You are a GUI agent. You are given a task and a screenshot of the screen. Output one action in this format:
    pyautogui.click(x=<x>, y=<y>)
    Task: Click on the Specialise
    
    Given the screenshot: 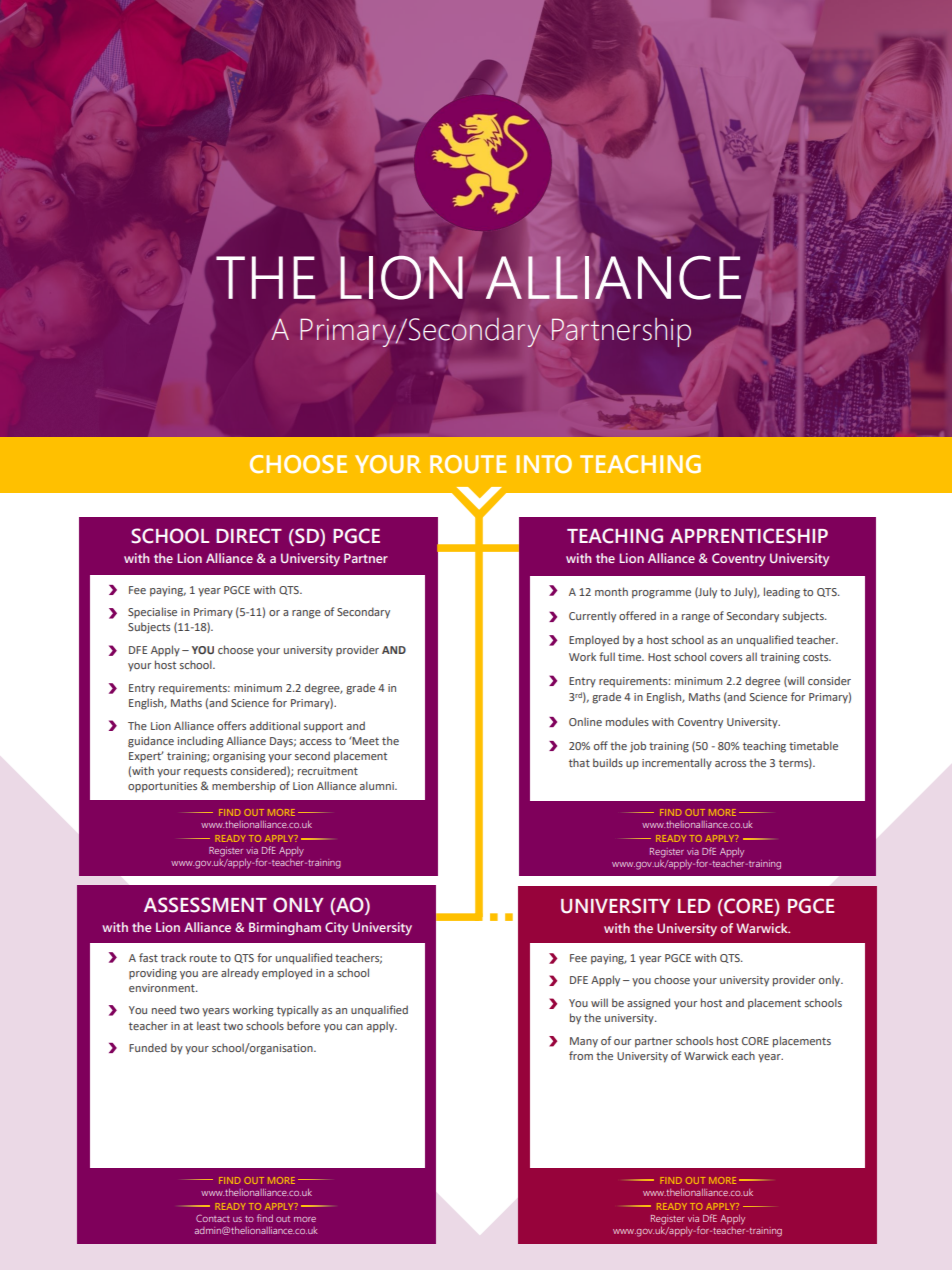 What is the action you would take?
    pyautogui.click(x=152, y=612)
